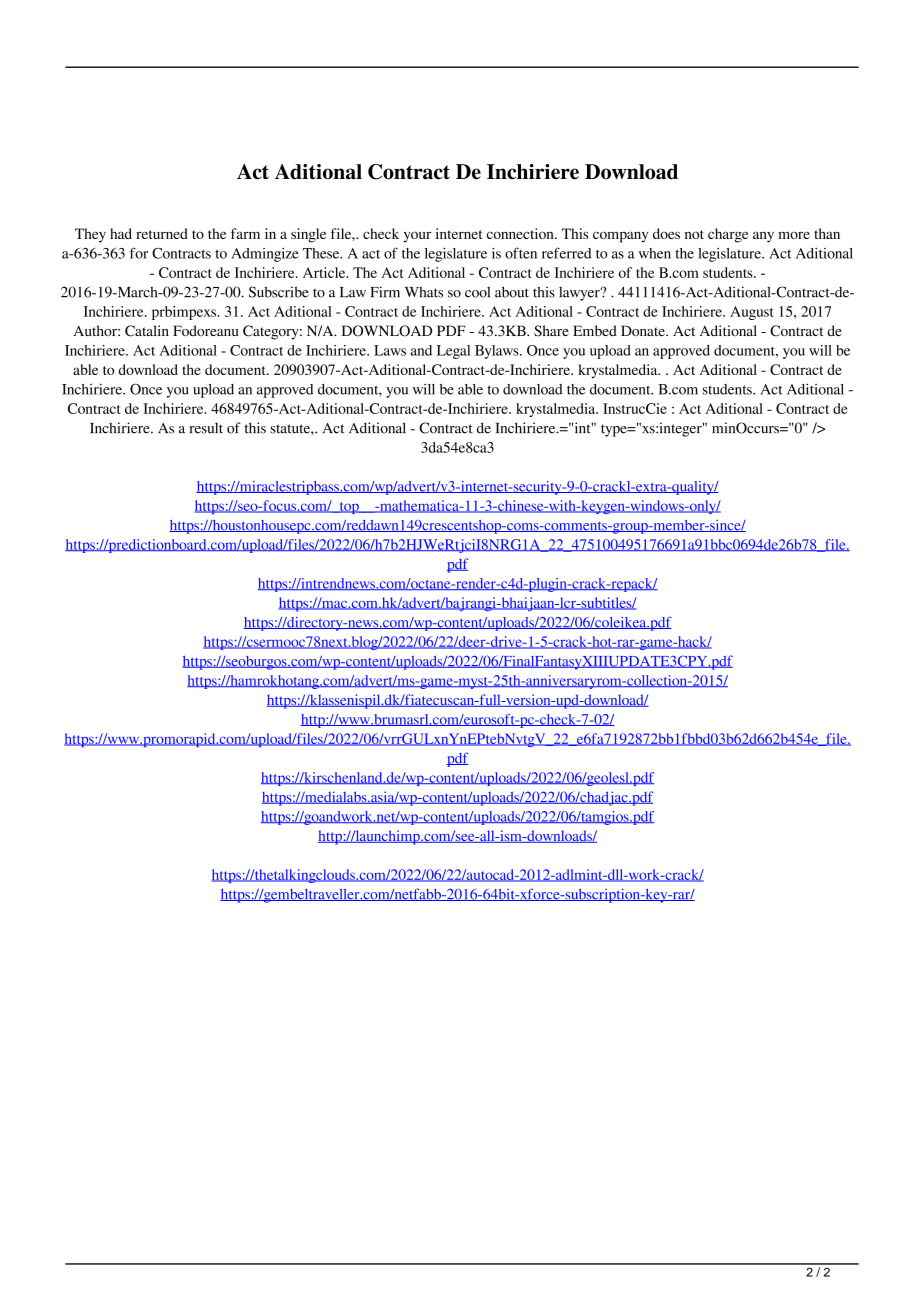 Image resolution: width=924 pixels, height=1308 pixels. What do you see at coordinates (728, 235) in the screenshot?
I see `charge` at bounding box center [728, 235].
